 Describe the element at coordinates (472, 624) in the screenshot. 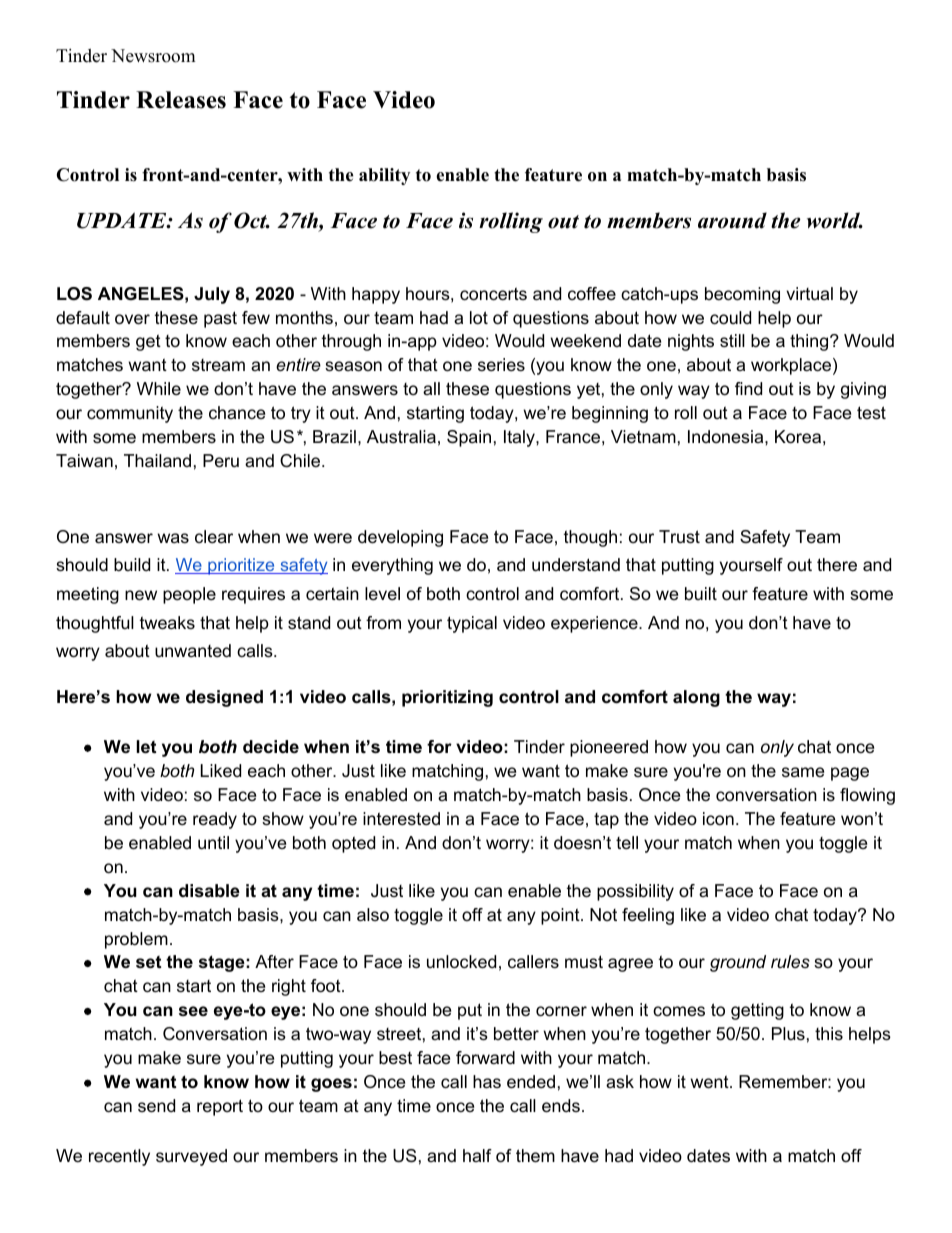

I see `typical` at that location.
